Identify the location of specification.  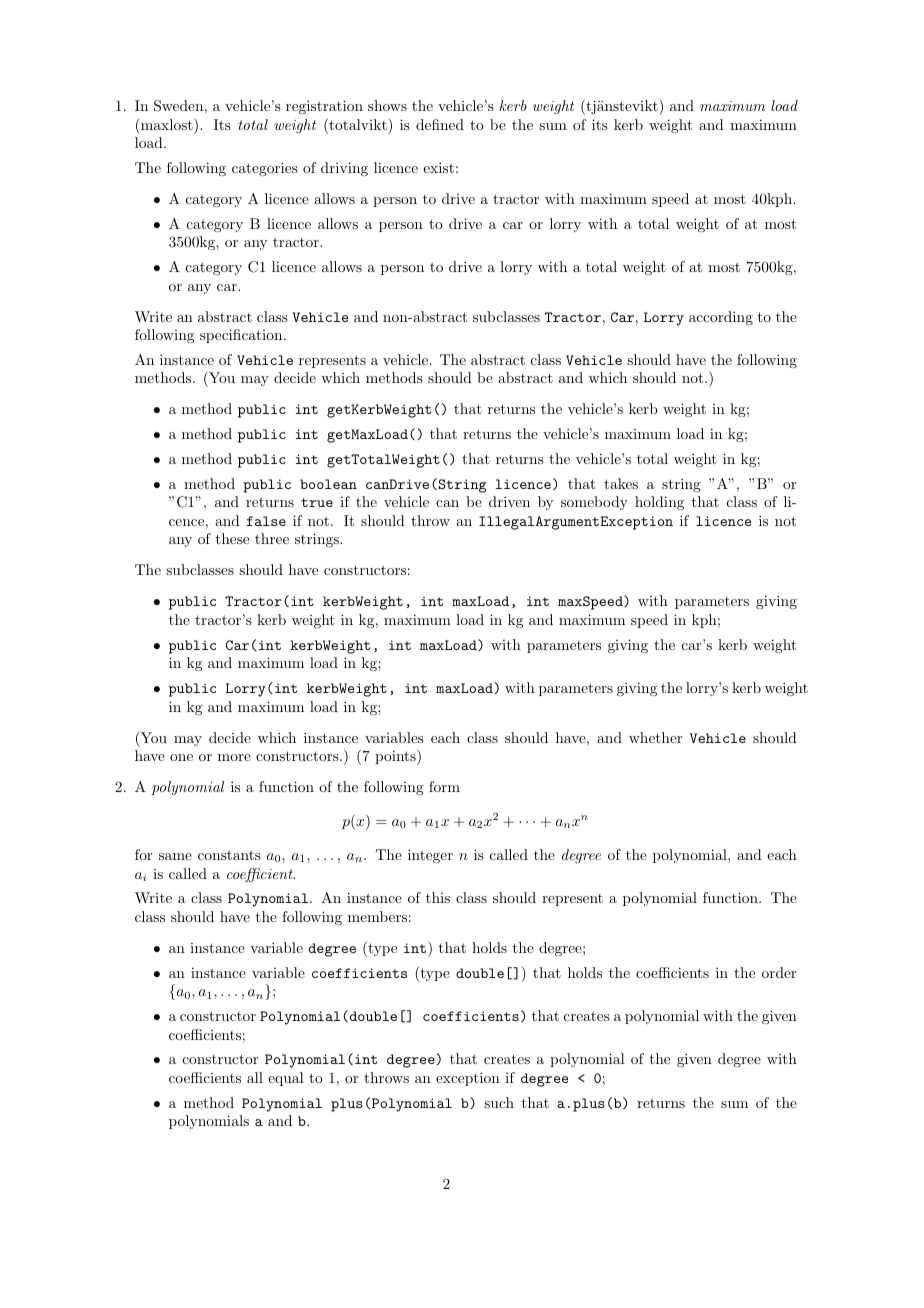
(242, 336).
